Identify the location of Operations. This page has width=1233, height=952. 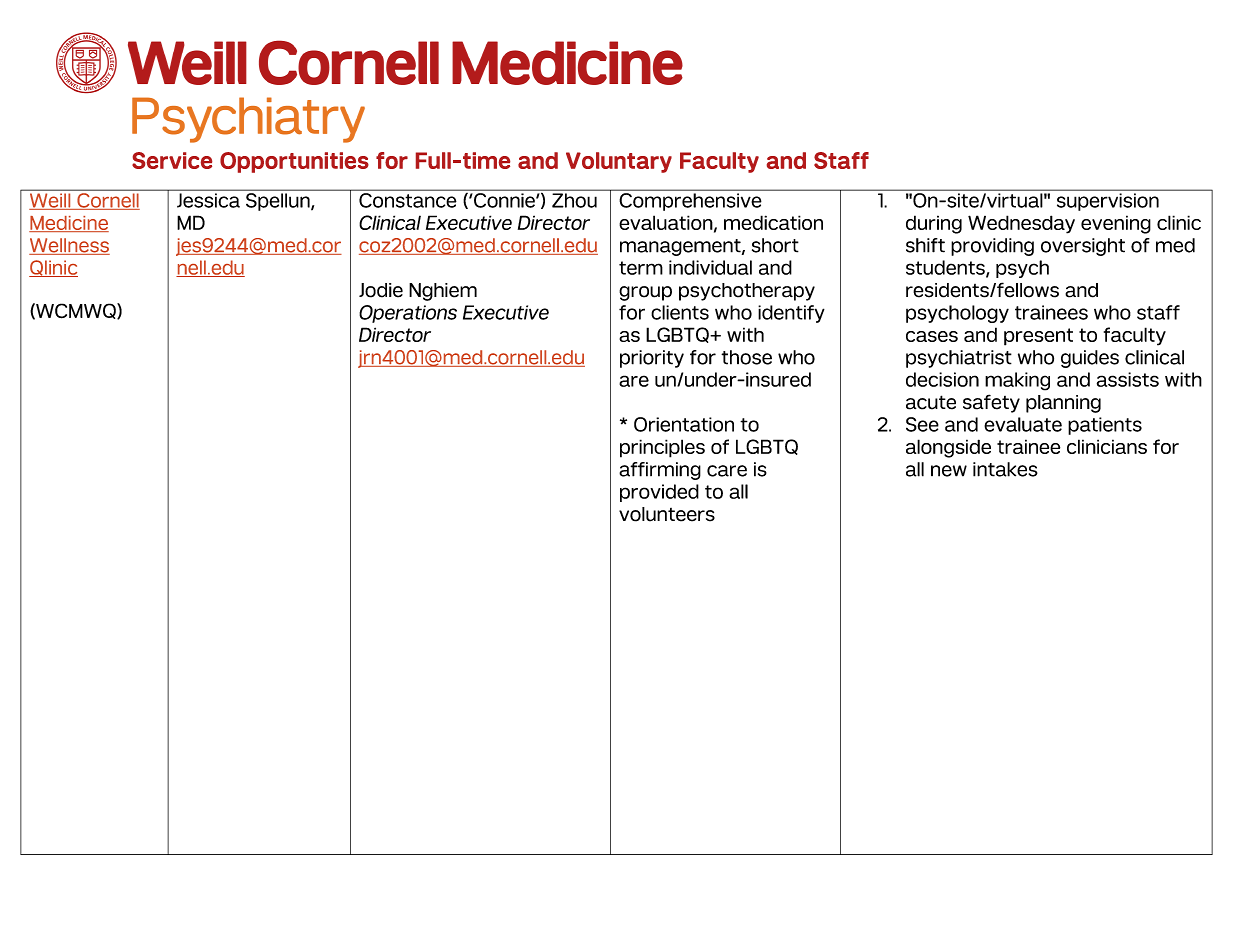
(408, 314).
